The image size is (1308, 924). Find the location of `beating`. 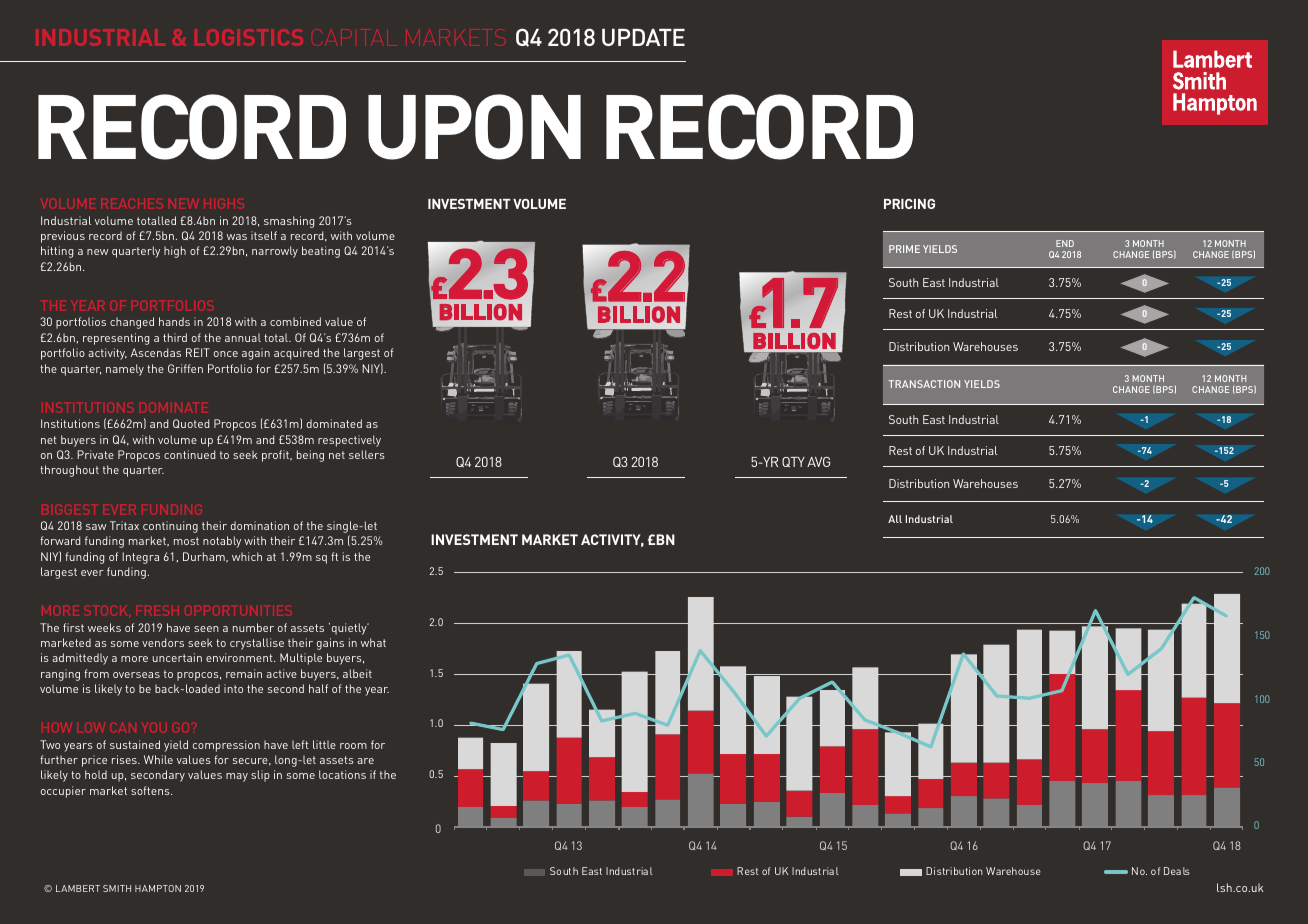

beating is located at coordinates (321, 252).
